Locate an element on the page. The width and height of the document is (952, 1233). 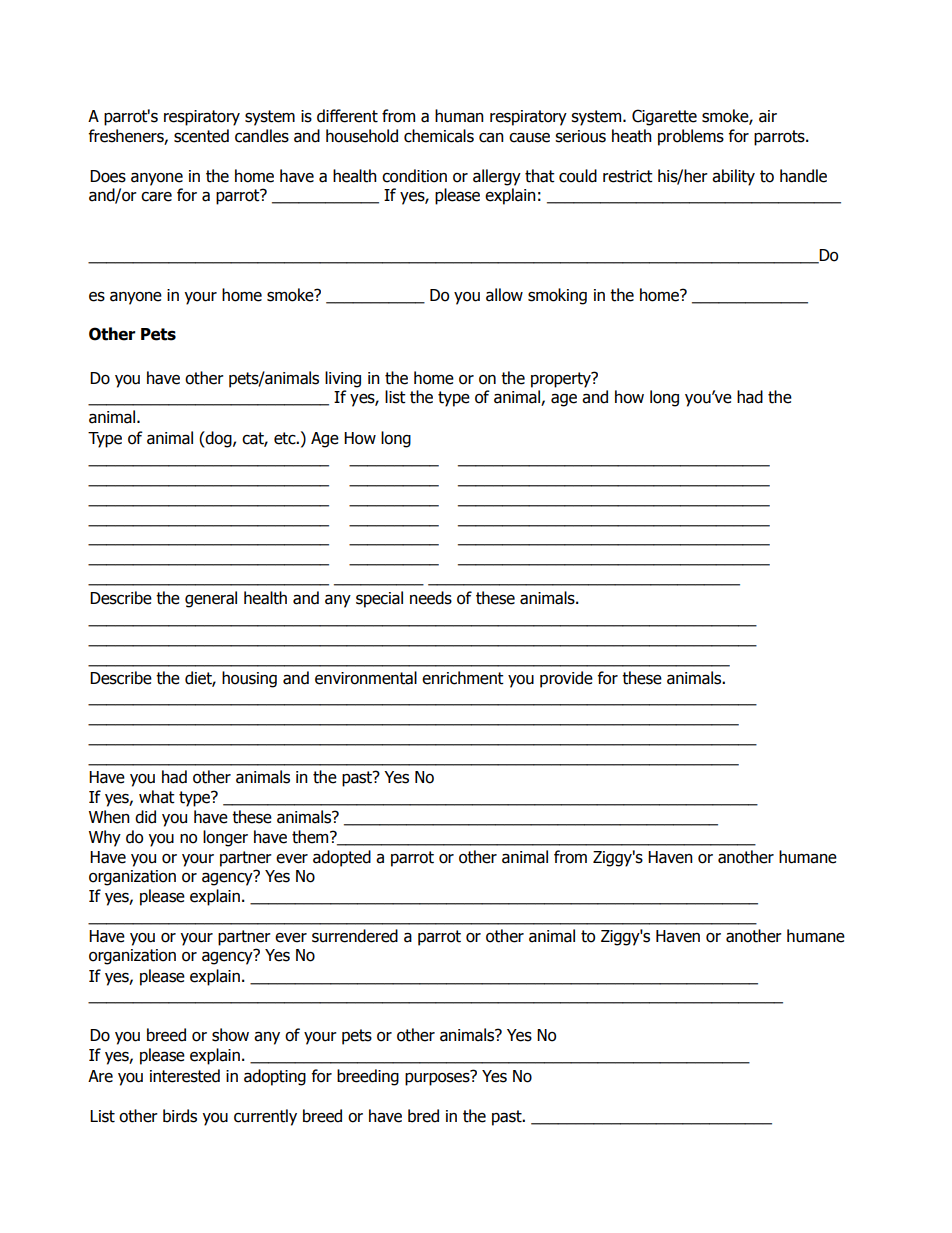
scented is located at coordinates (201, 136).
